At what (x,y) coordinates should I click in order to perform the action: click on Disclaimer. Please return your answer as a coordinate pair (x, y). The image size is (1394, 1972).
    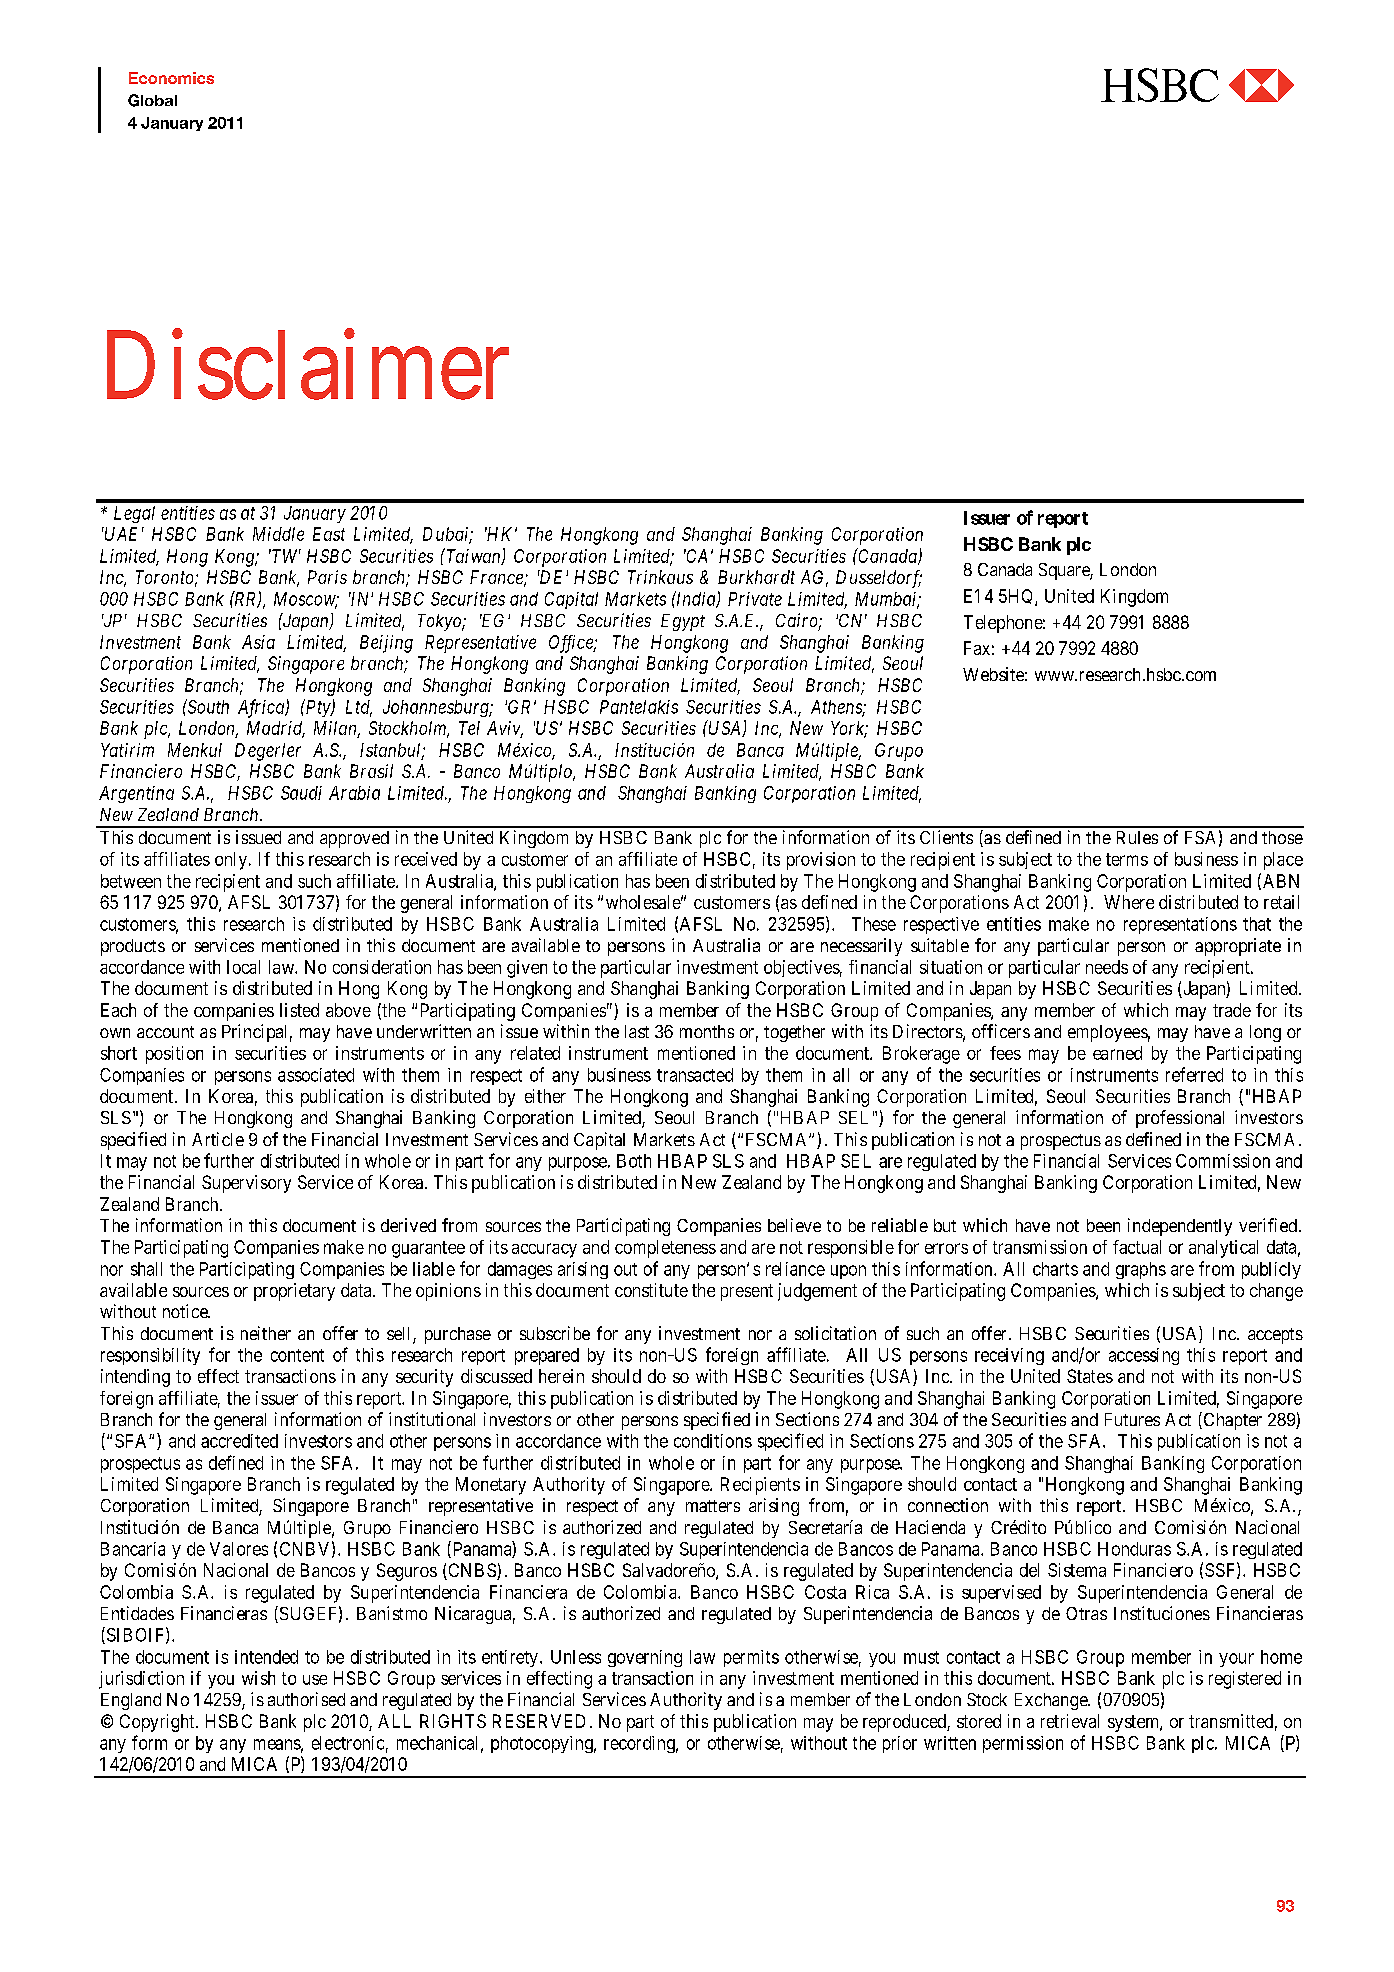
    Looking at the image, I should click on (308, 366).
